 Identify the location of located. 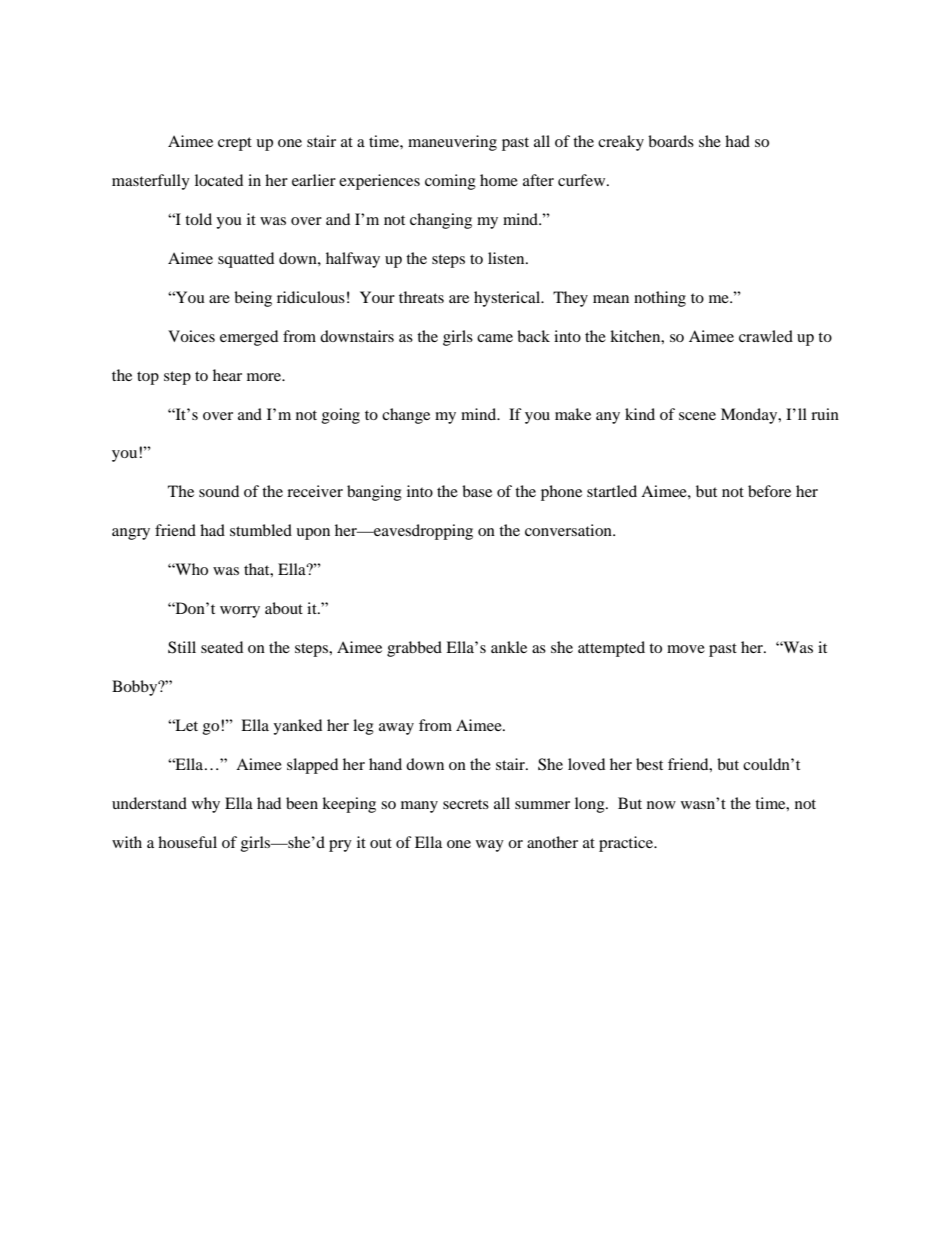
(219, 180).
